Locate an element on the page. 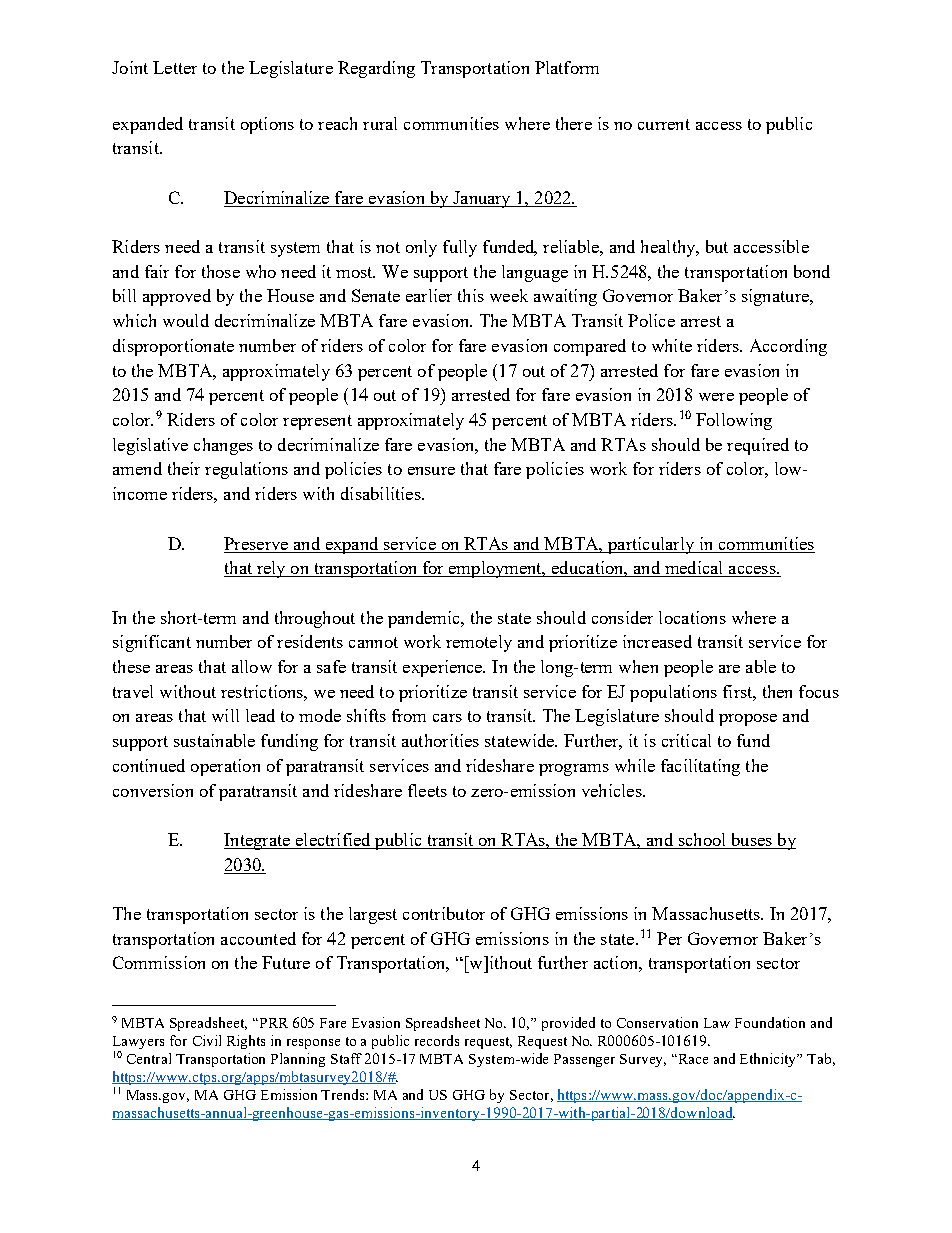 The width and height of the document is (952, 1233). rely is located at coordinates (271, 569).
